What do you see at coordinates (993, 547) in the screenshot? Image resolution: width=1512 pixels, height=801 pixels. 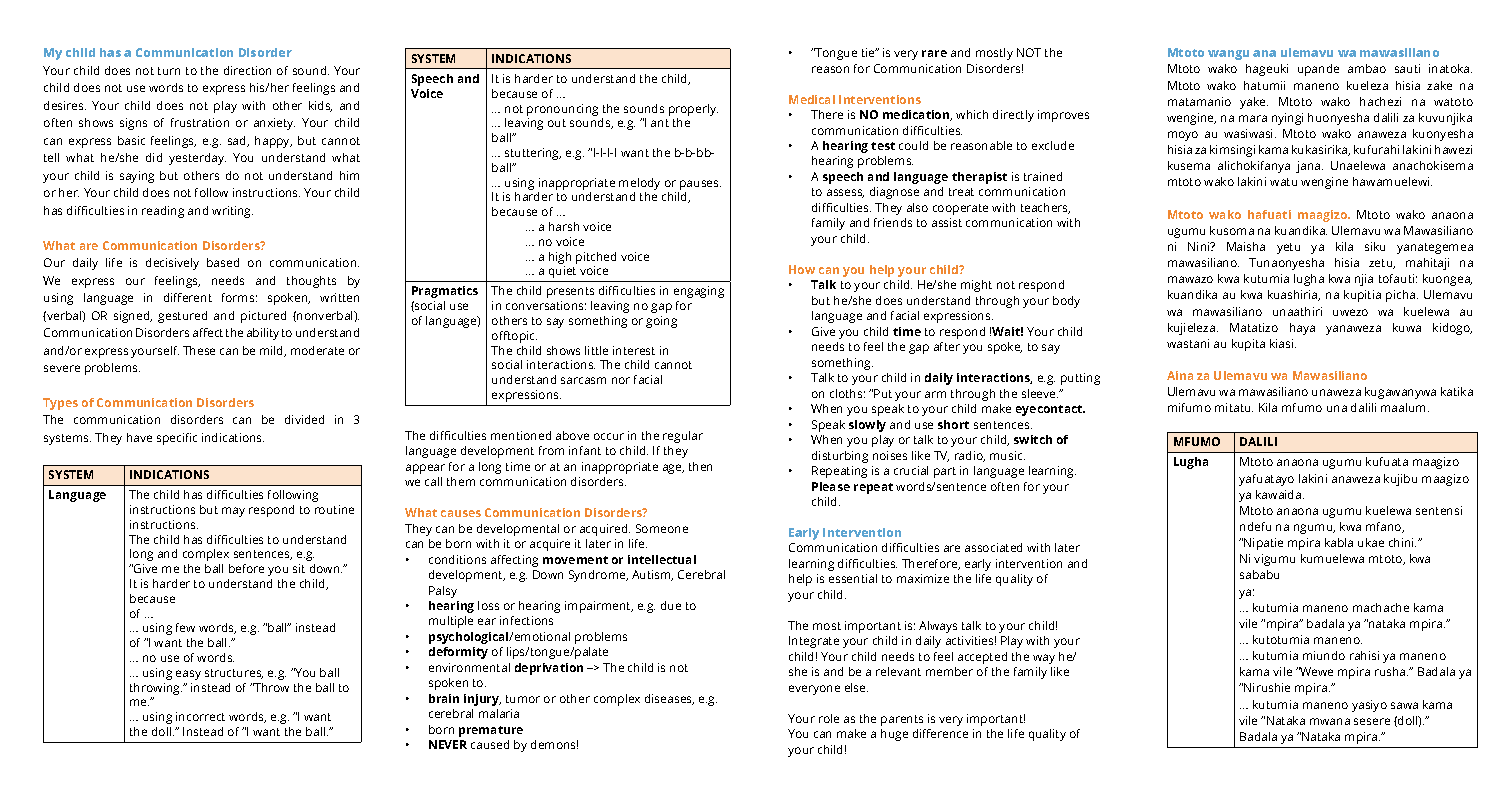 I see `associated` at bounding box center [993, 547].
